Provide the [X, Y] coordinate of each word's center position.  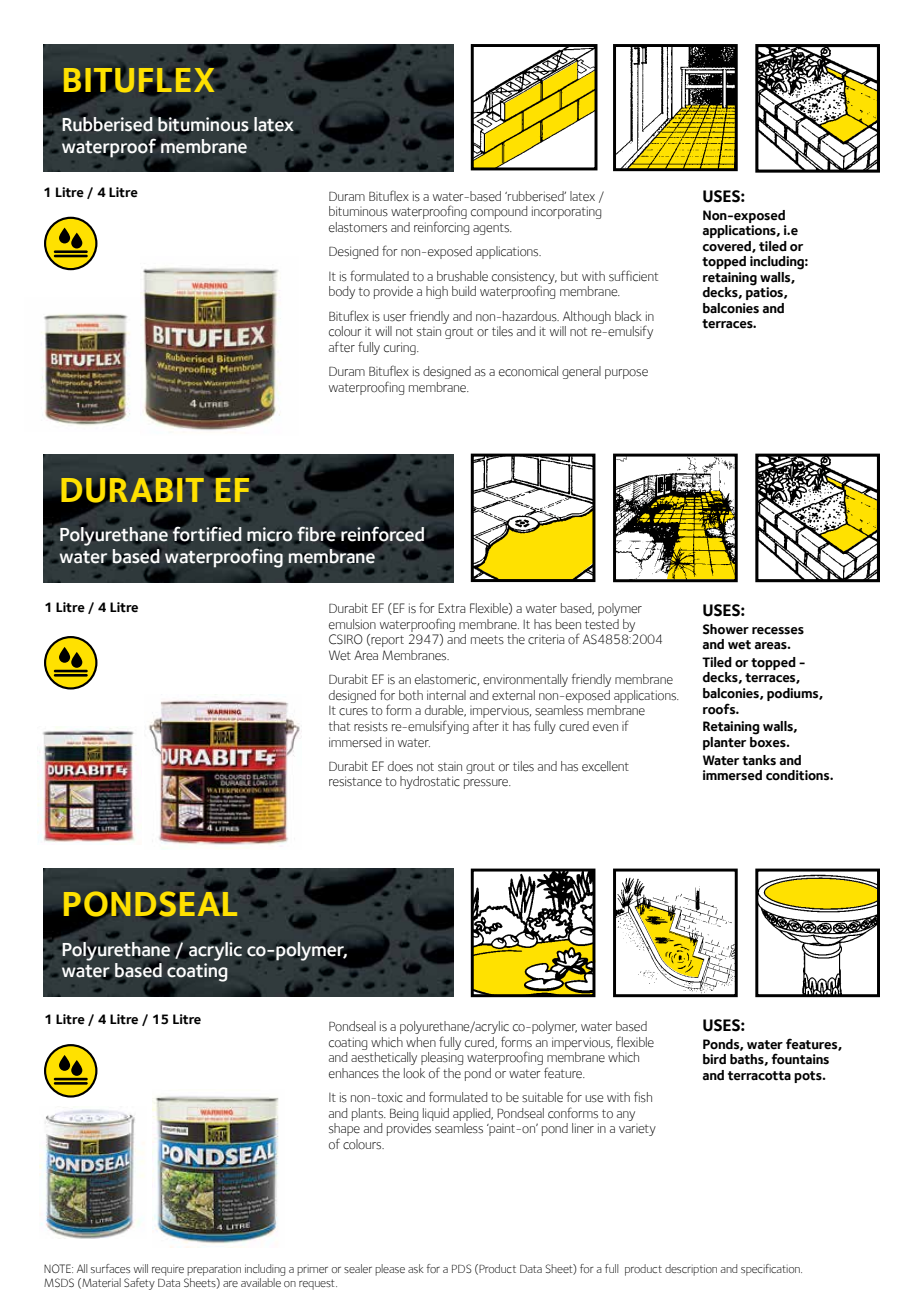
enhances [354, 1073]
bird [714, 1059]
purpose [626, 374]
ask [416, 1268]
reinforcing [441, 228]
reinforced [382, 534]
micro [269, 534]
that [339, 726]
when [421, 1042]
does [400, 766]
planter [724, 743]
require [168, 1271]
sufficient [633, 276]
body [342, 292]
